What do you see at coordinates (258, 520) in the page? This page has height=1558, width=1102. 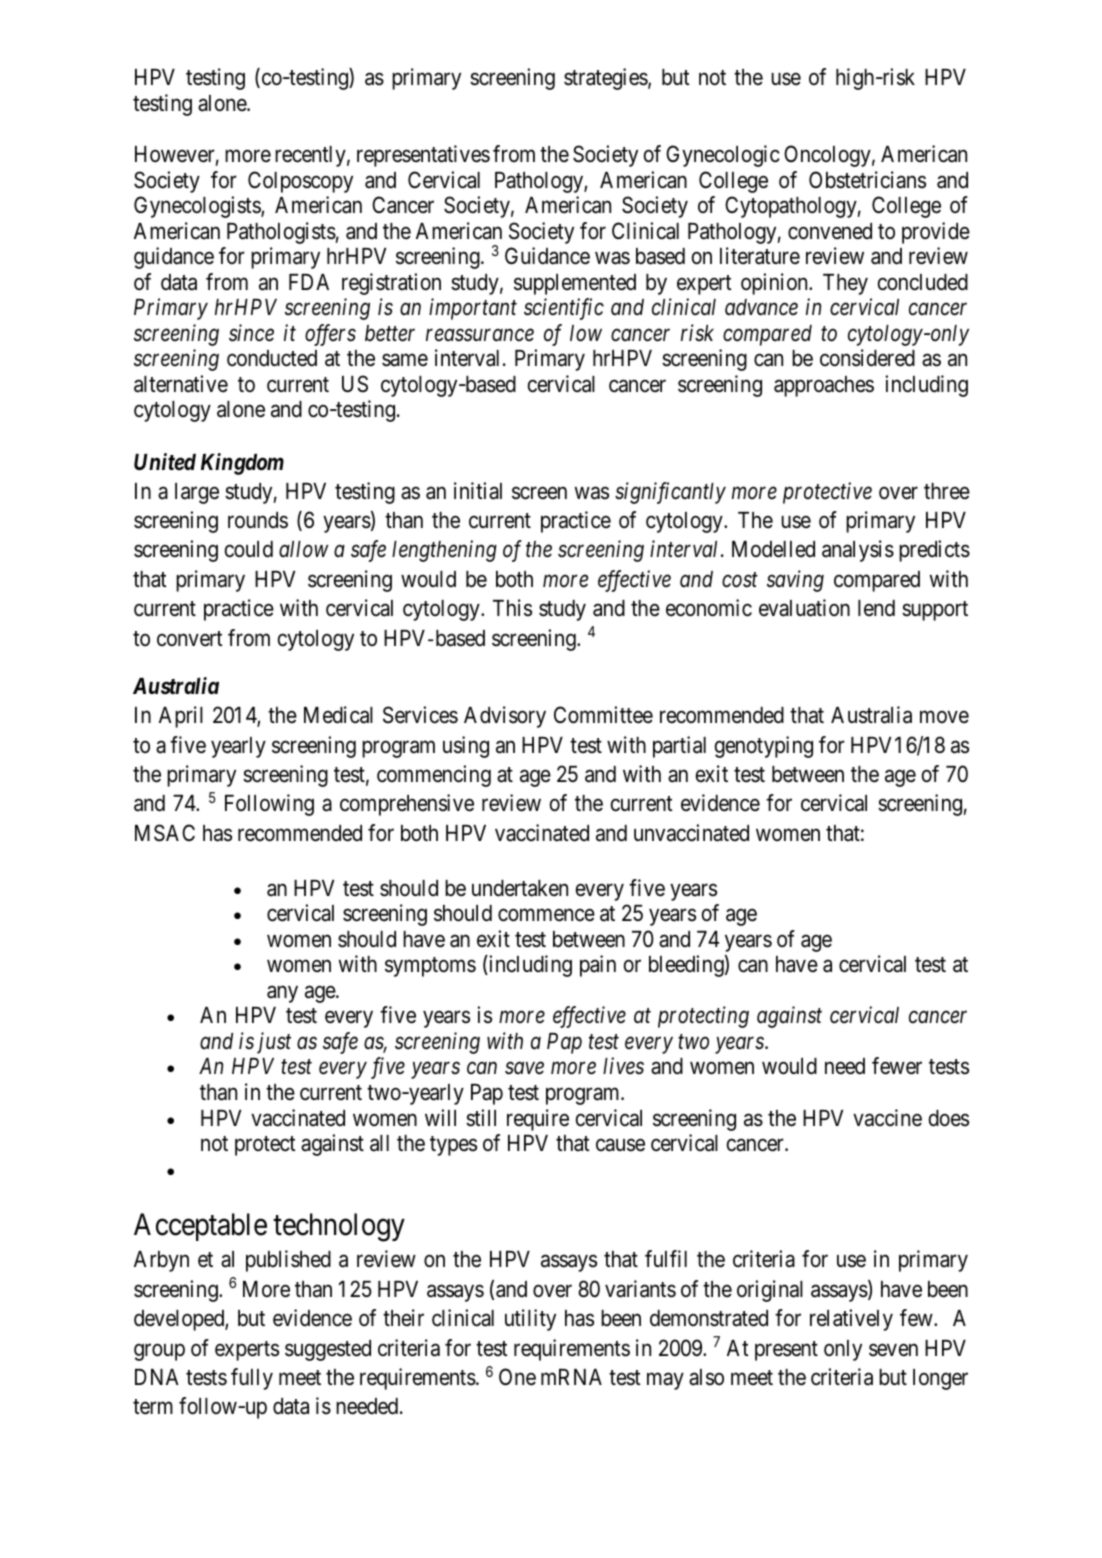 I see `rounds` at bounding box center [258, 520].
